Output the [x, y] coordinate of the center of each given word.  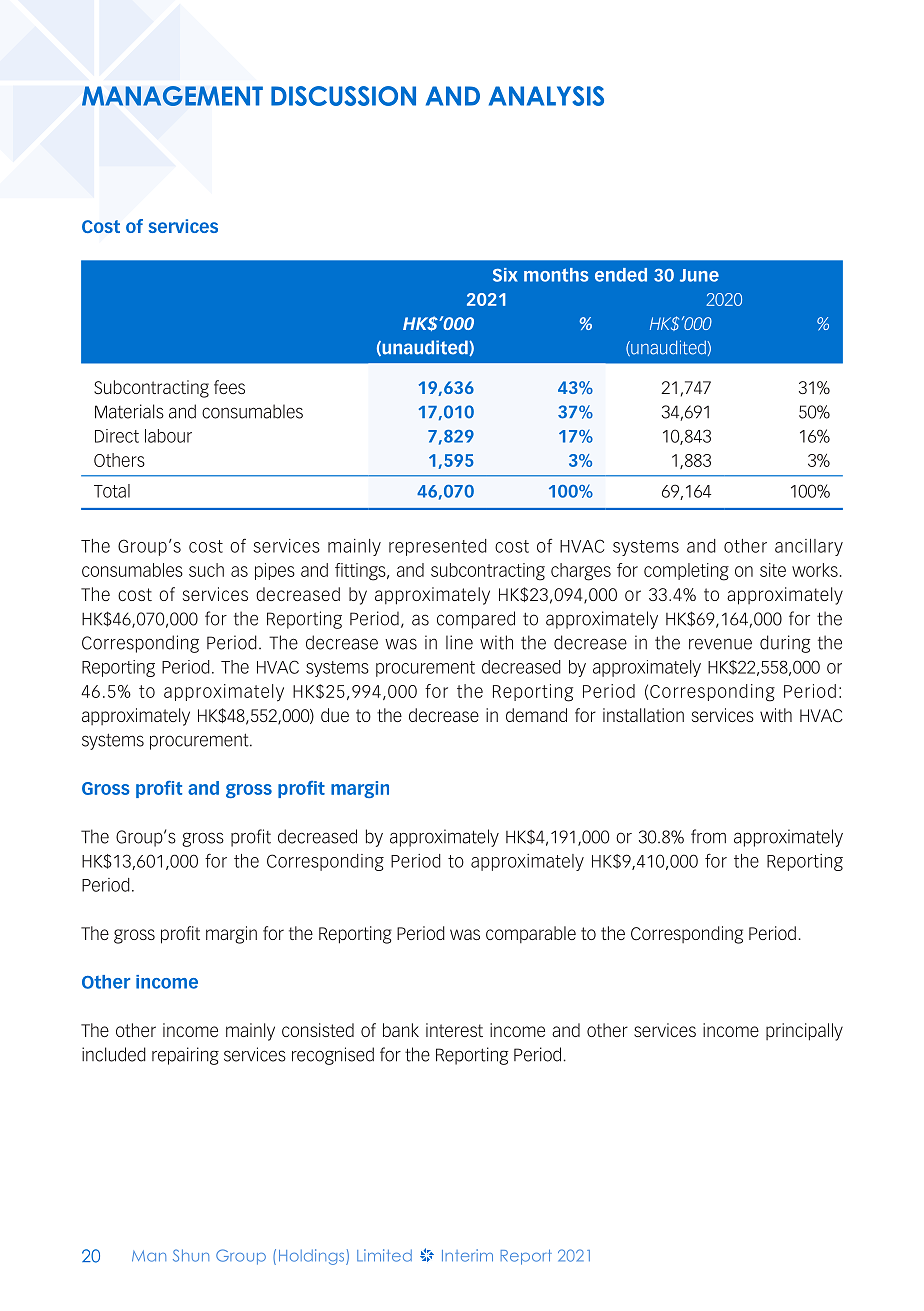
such [206, 570]
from [708, 836]
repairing [185, 1056]
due [335, 715]
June [699, 275]
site [773, 570]
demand [536, 715]
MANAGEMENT [172, 96]
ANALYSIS [546, 96]
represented [438, 547]
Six [505, 275]
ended [621, 275]
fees [229, 387]
